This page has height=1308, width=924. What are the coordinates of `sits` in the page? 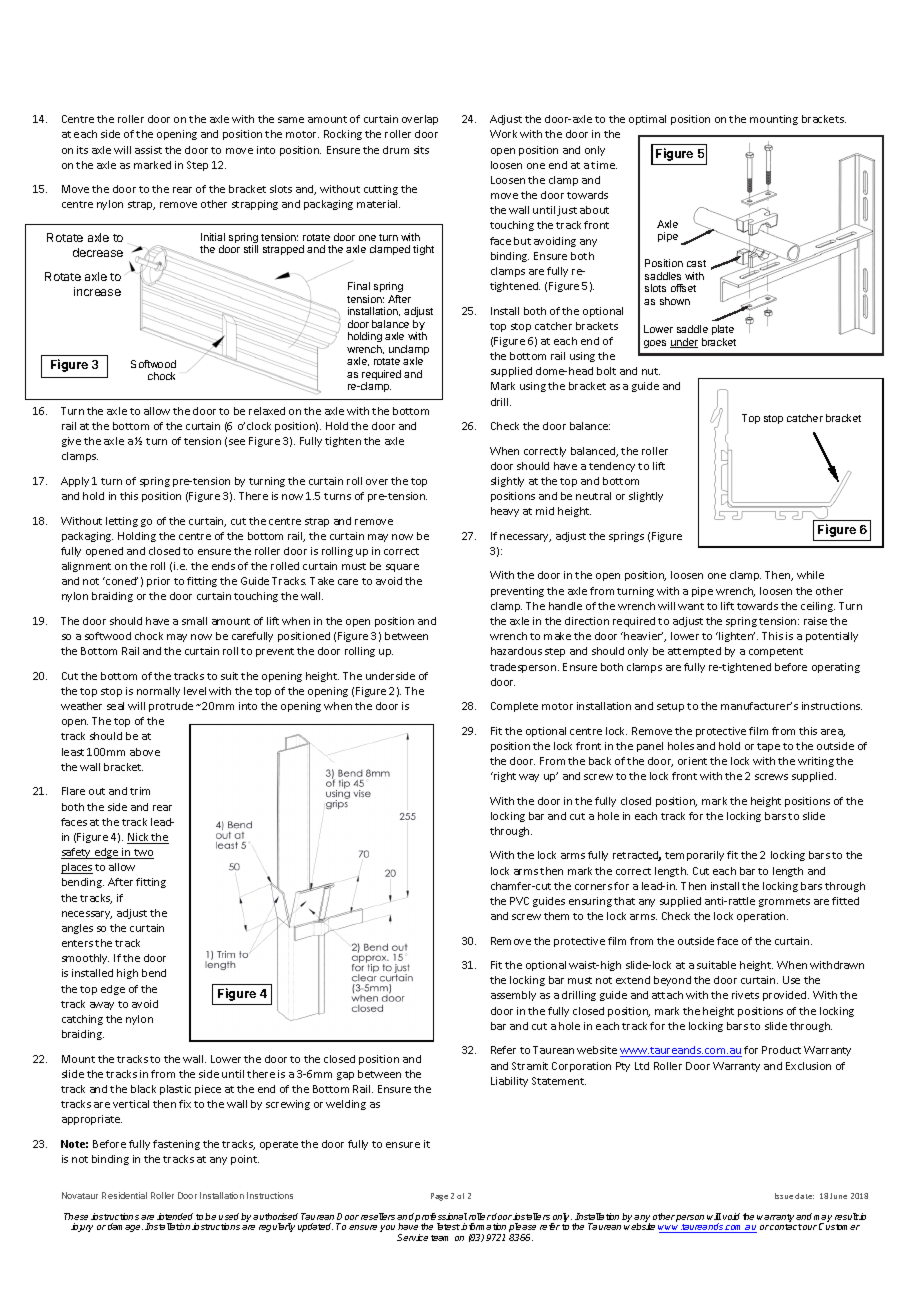 It's located at (421, 150).
